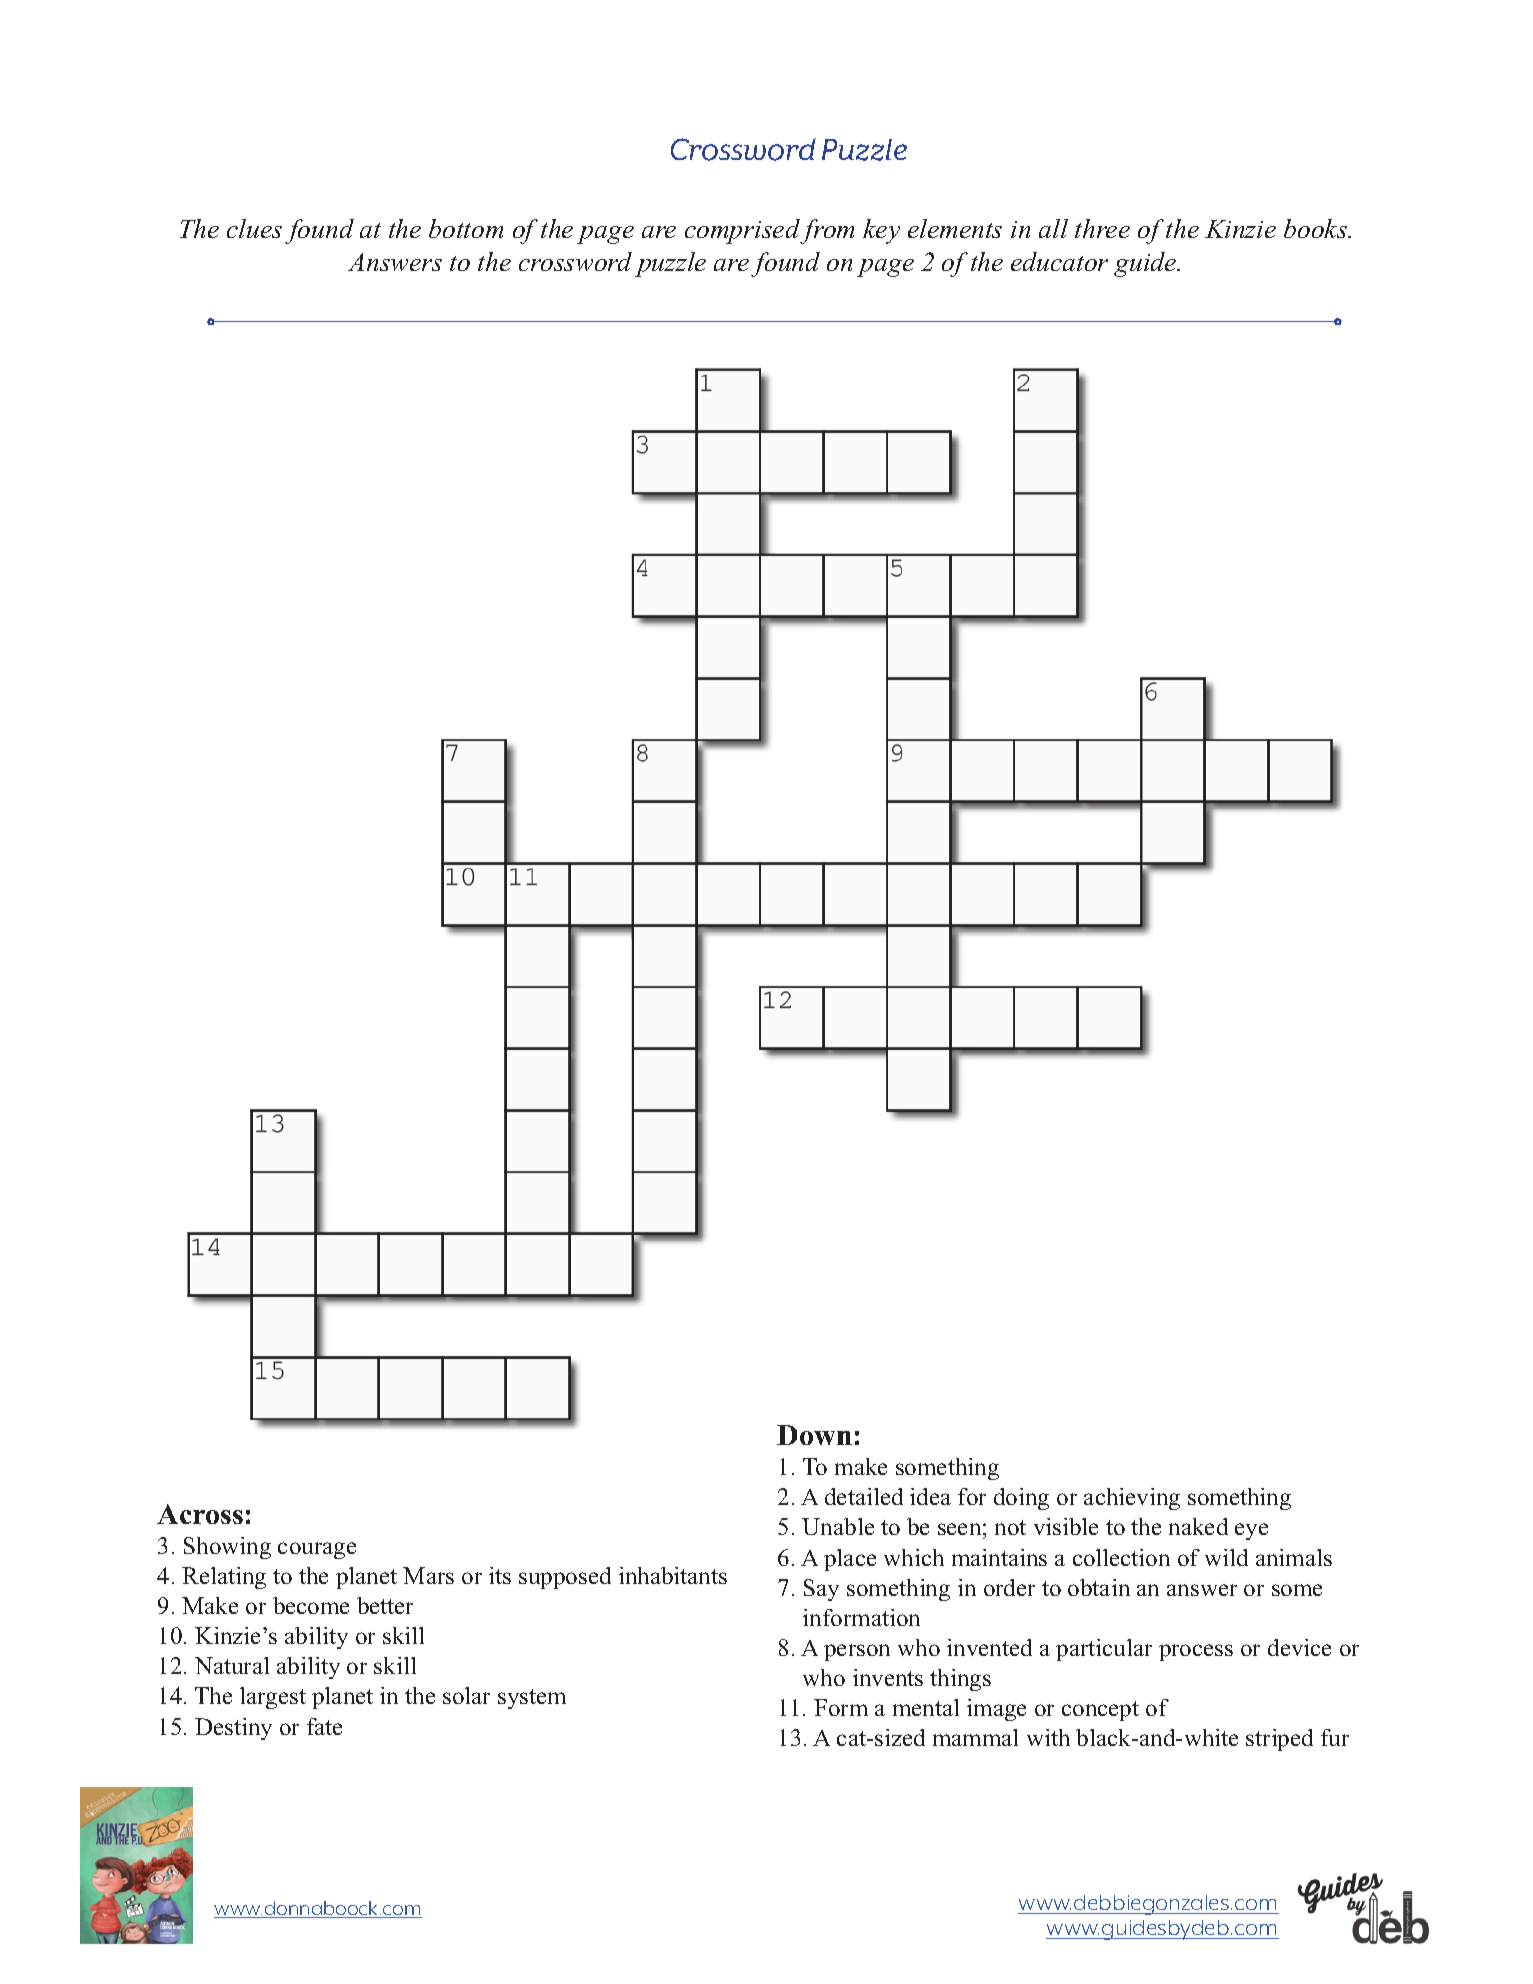 Image resolution: width=1533 pixels, height=1984 pixels. I want to click on courage, so click(317, 1550).
